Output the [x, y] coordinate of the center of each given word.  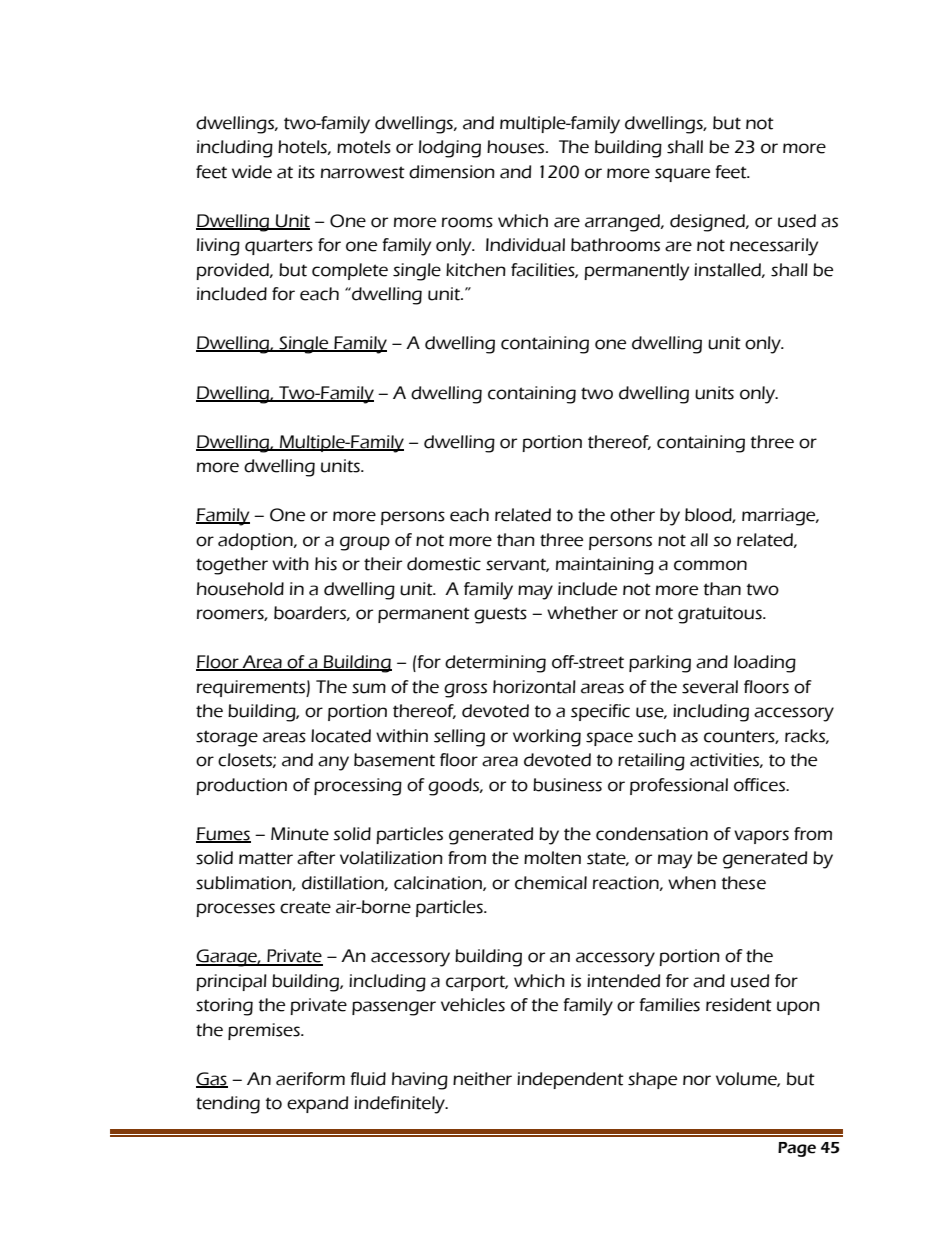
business [567, 785]
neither [482, 1079]
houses [517, 147]
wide [252, 172]
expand [317, 1104]
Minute [300, 834]
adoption [256, 541]
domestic [444, 564]
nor [697, 1080]
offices [761, 785]
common [710, 565]
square [682, 175]
